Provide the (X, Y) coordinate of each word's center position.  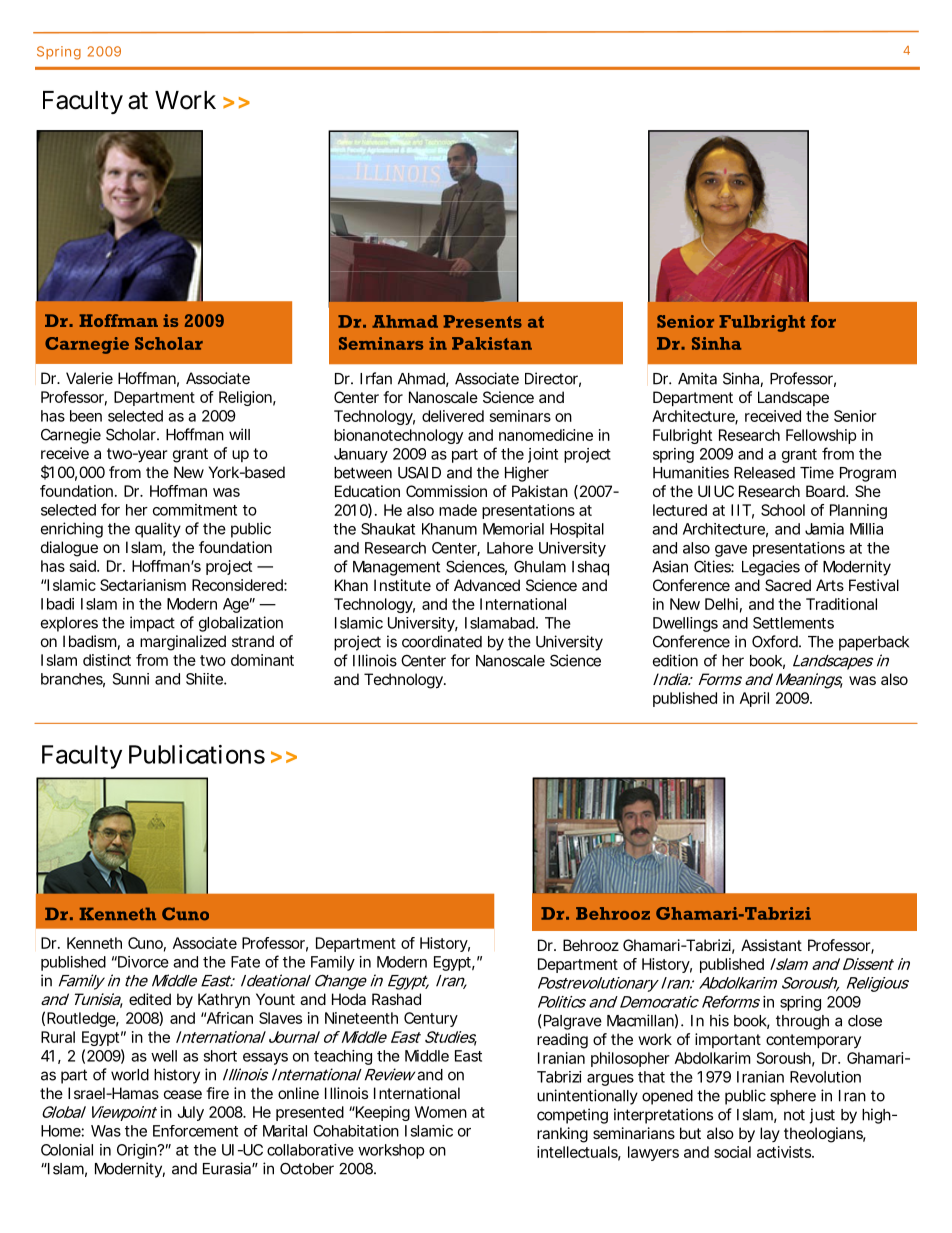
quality (158, 530)
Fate (245, 962)
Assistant (771, 945)
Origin (138, 1151)
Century (431, 1019)
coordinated (442, 641)
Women (441, 1112)
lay (770, 1134)
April (754, 699)
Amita (697, 378)
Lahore (510, 548)
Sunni (131, 679)
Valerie (89, 378)
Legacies (771, 568)
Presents (482, 321)
